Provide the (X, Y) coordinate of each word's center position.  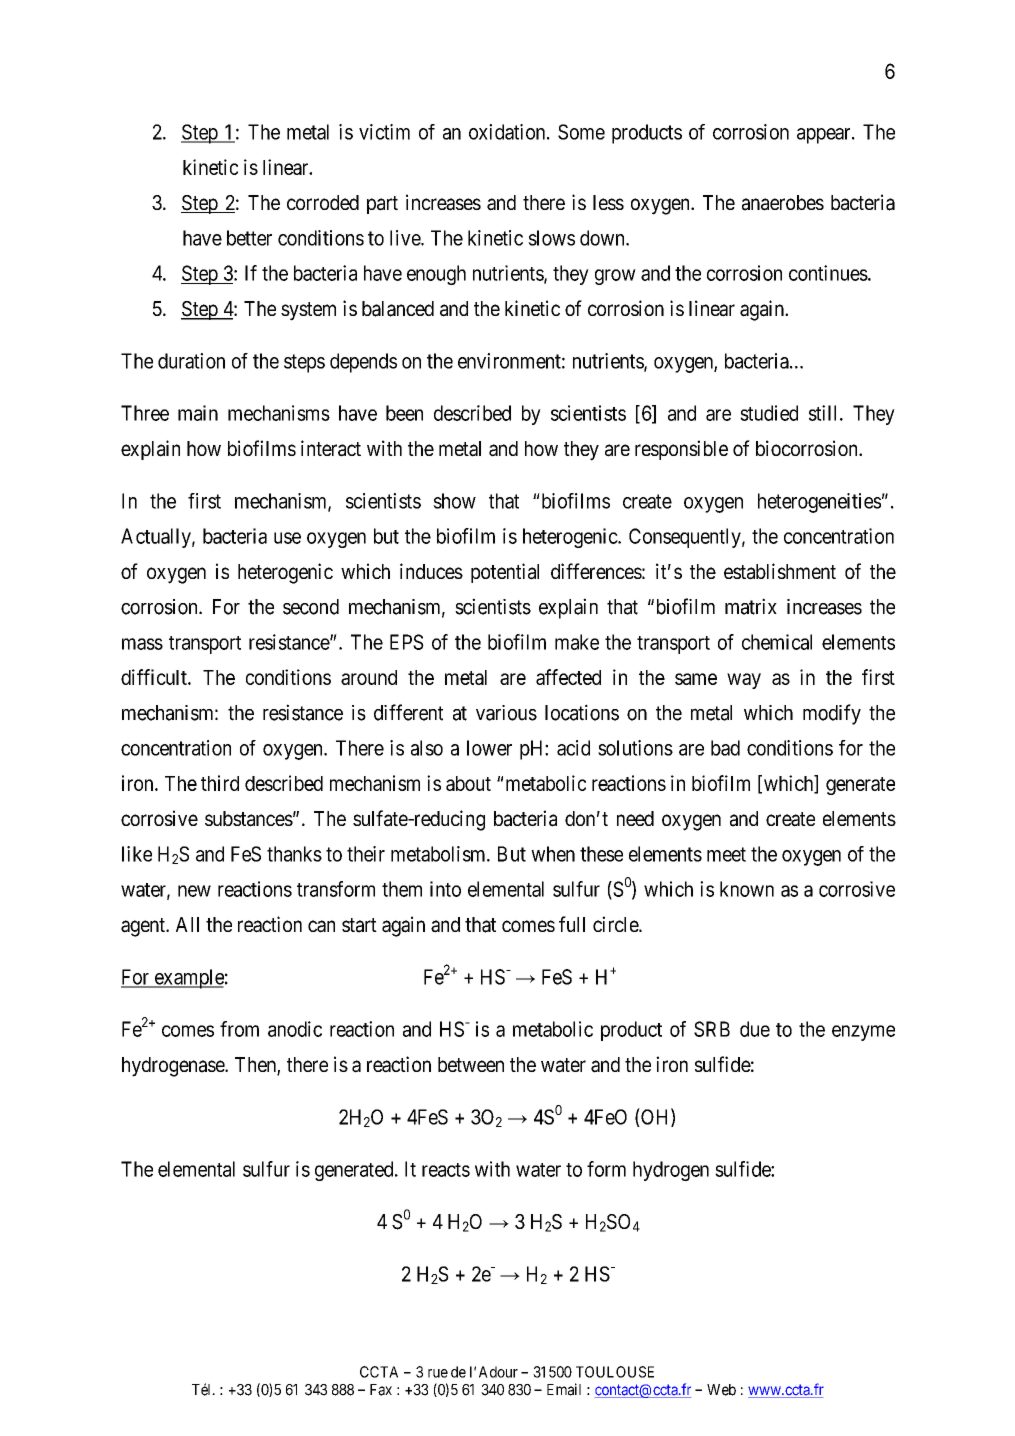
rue (438, 1373)
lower (489, 748)
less (608, 202)
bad (725, 748)
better (249, 238)
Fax (381, 1390)
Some (581, 132)
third (220, 783)
